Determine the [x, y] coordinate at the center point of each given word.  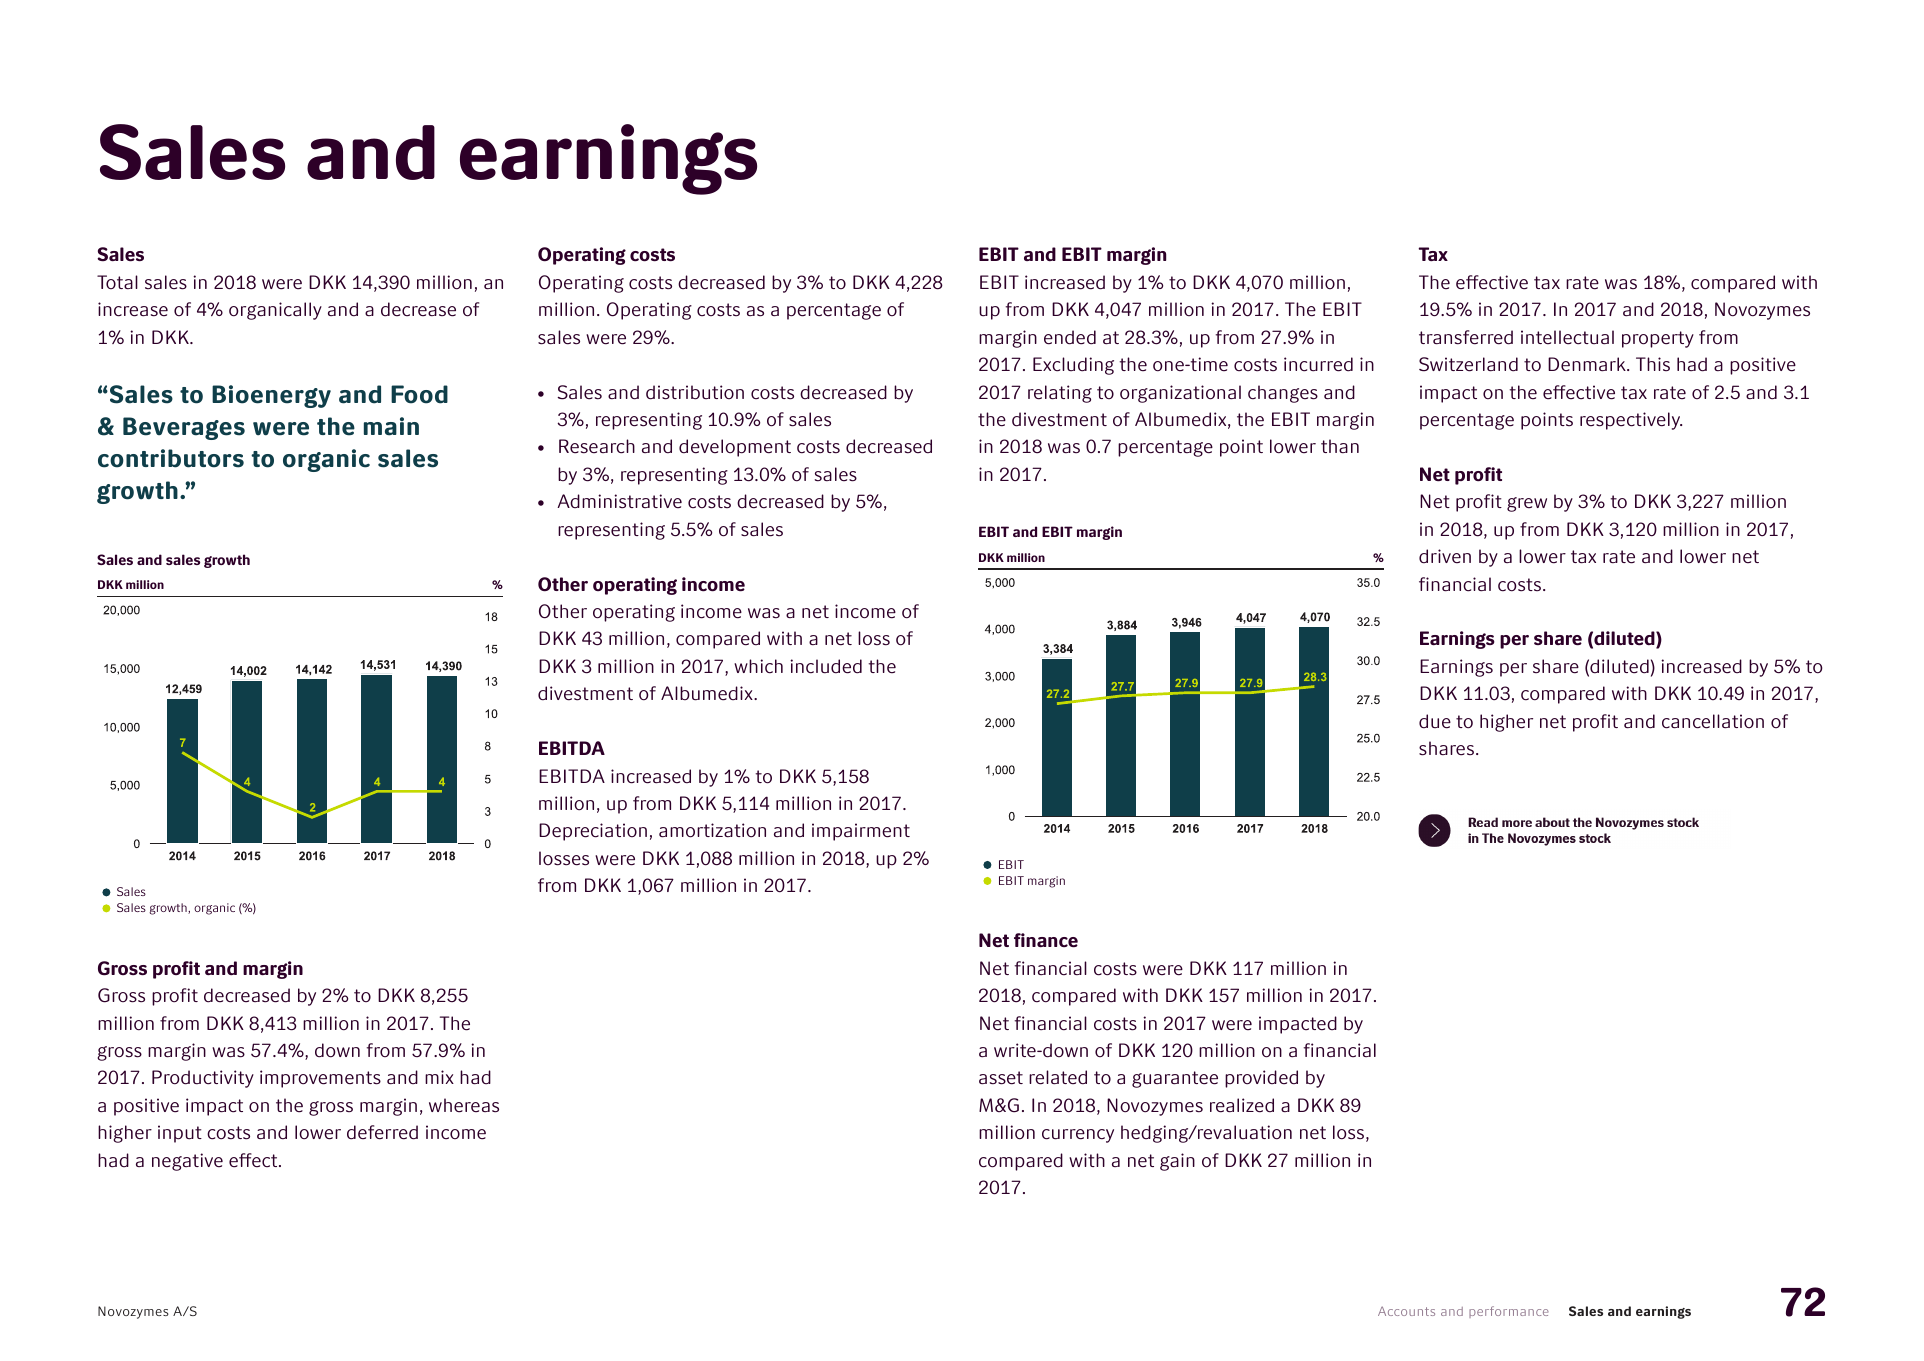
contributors [171, 458]
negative [187, 1162]
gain [1177, 1162]
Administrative [619, 501]
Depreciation [593, 832]
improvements [320, 1079]
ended [1070, 337]
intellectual [1567, 337]
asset [1001, 1078]
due [1435, 721]
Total [117, 282]
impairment [861, 832]
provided [1261, 1079]
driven [1445, 556]
